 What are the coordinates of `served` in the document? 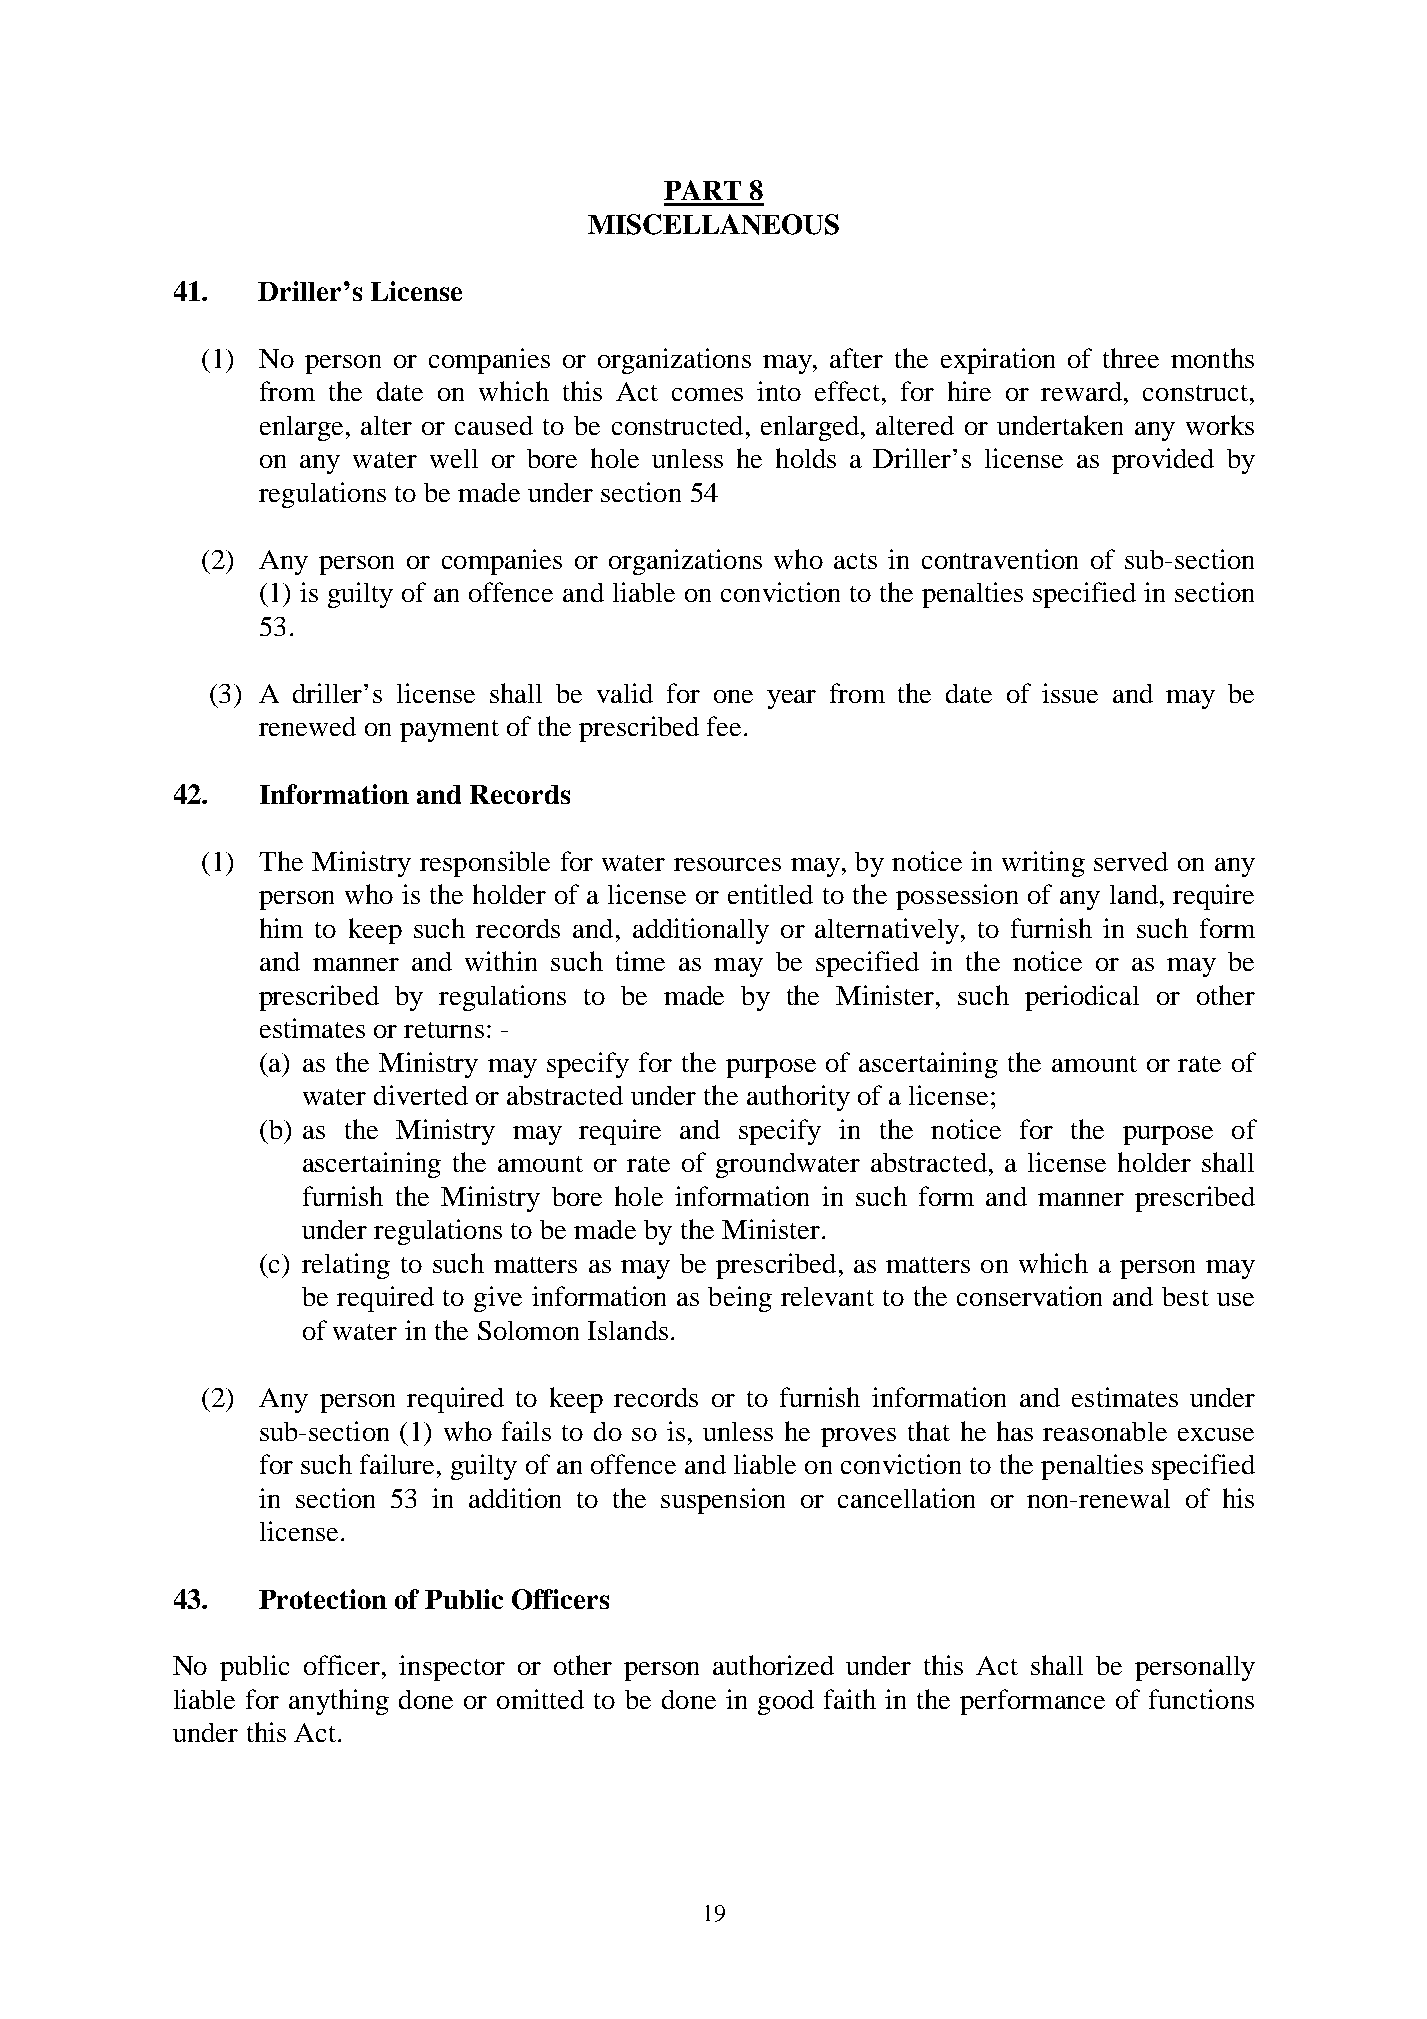 It's located at (1131, 861).
